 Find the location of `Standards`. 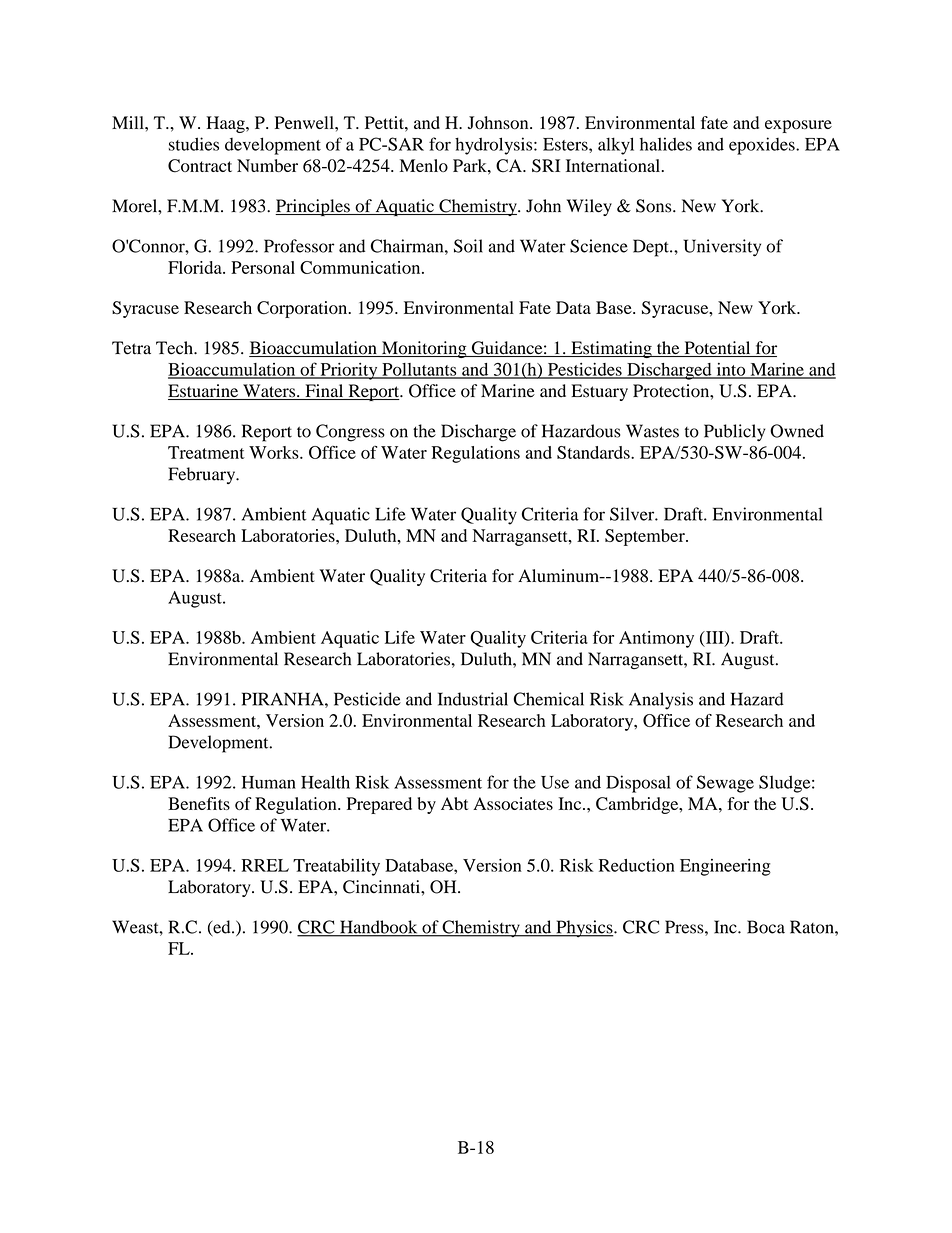

Standards is located at coordinates (594, 452).
